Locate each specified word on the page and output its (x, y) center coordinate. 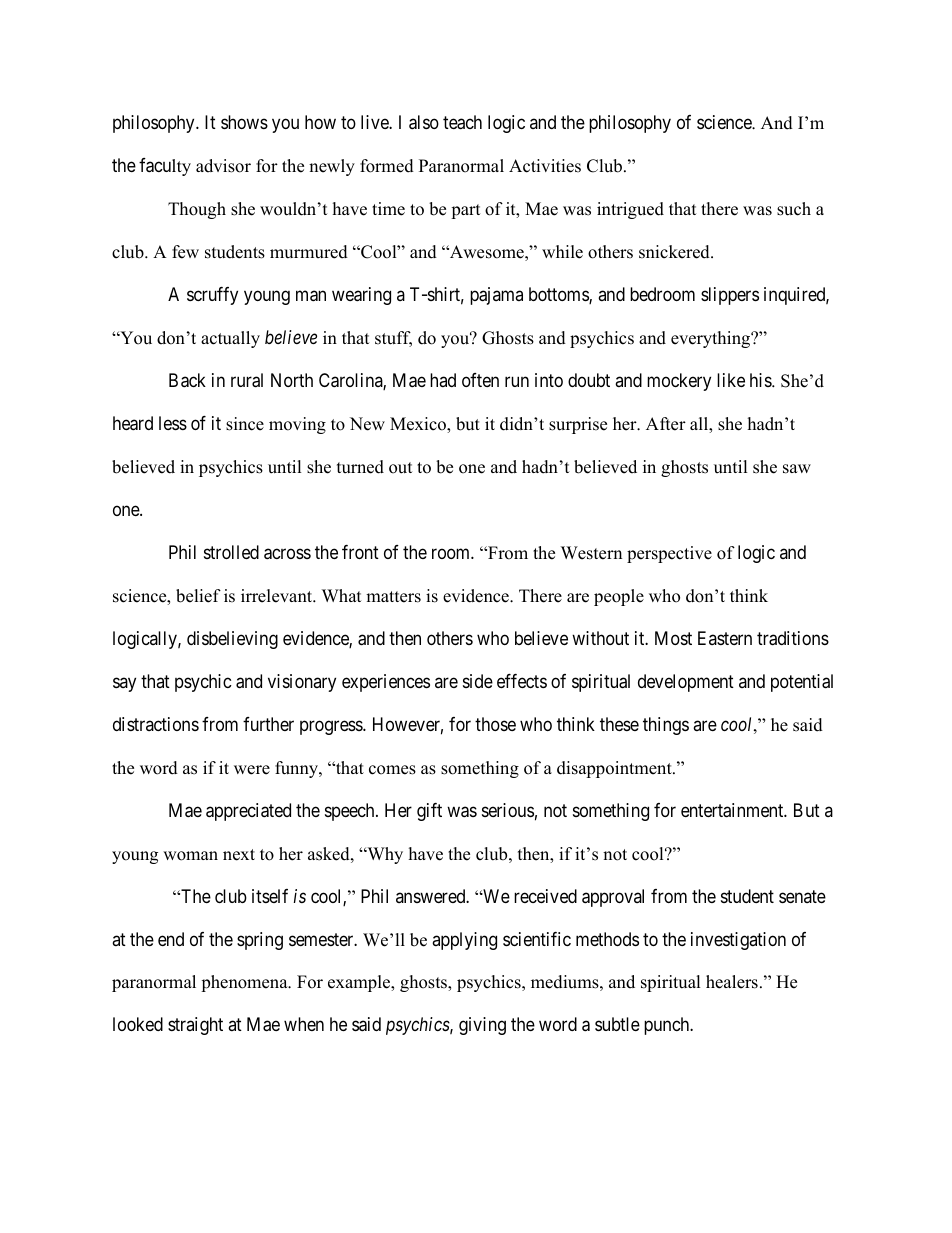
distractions (156, 724)
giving (482, 1026)
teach (462, 122)
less (173, 423)
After (666, 424)
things (666, 726)
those (495, 724)
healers (732, 982)
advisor (223, 166)
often (480, 380)
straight (195, 1026)
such (794, 209)
